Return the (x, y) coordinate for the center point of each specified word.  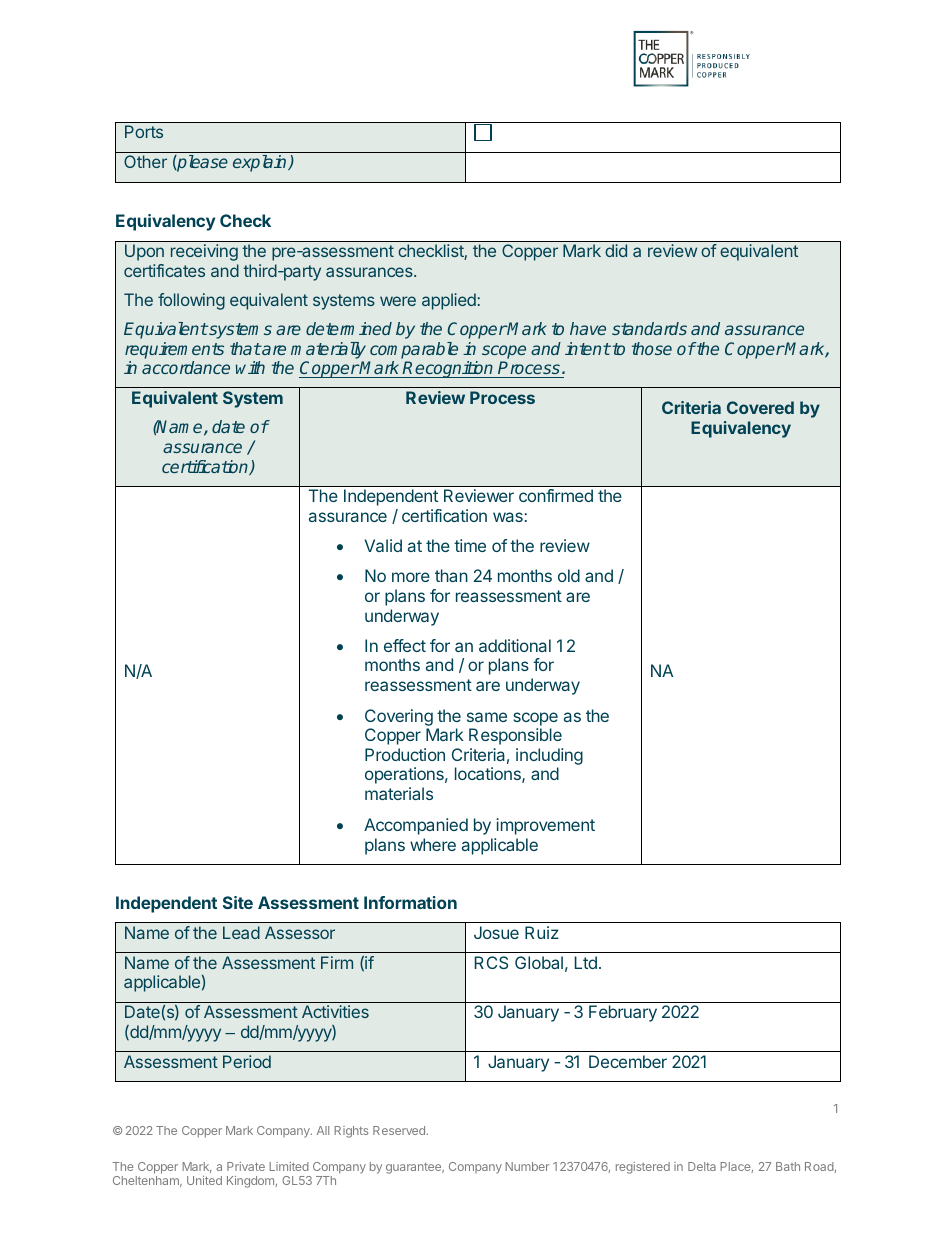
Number (527, 1166)
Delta (702, 1166)
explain (261, 163)
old (569, 575)
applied (450, 301)
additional (515, 645)
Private (246, 1166)
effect (405, 645)
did (616, 250)
